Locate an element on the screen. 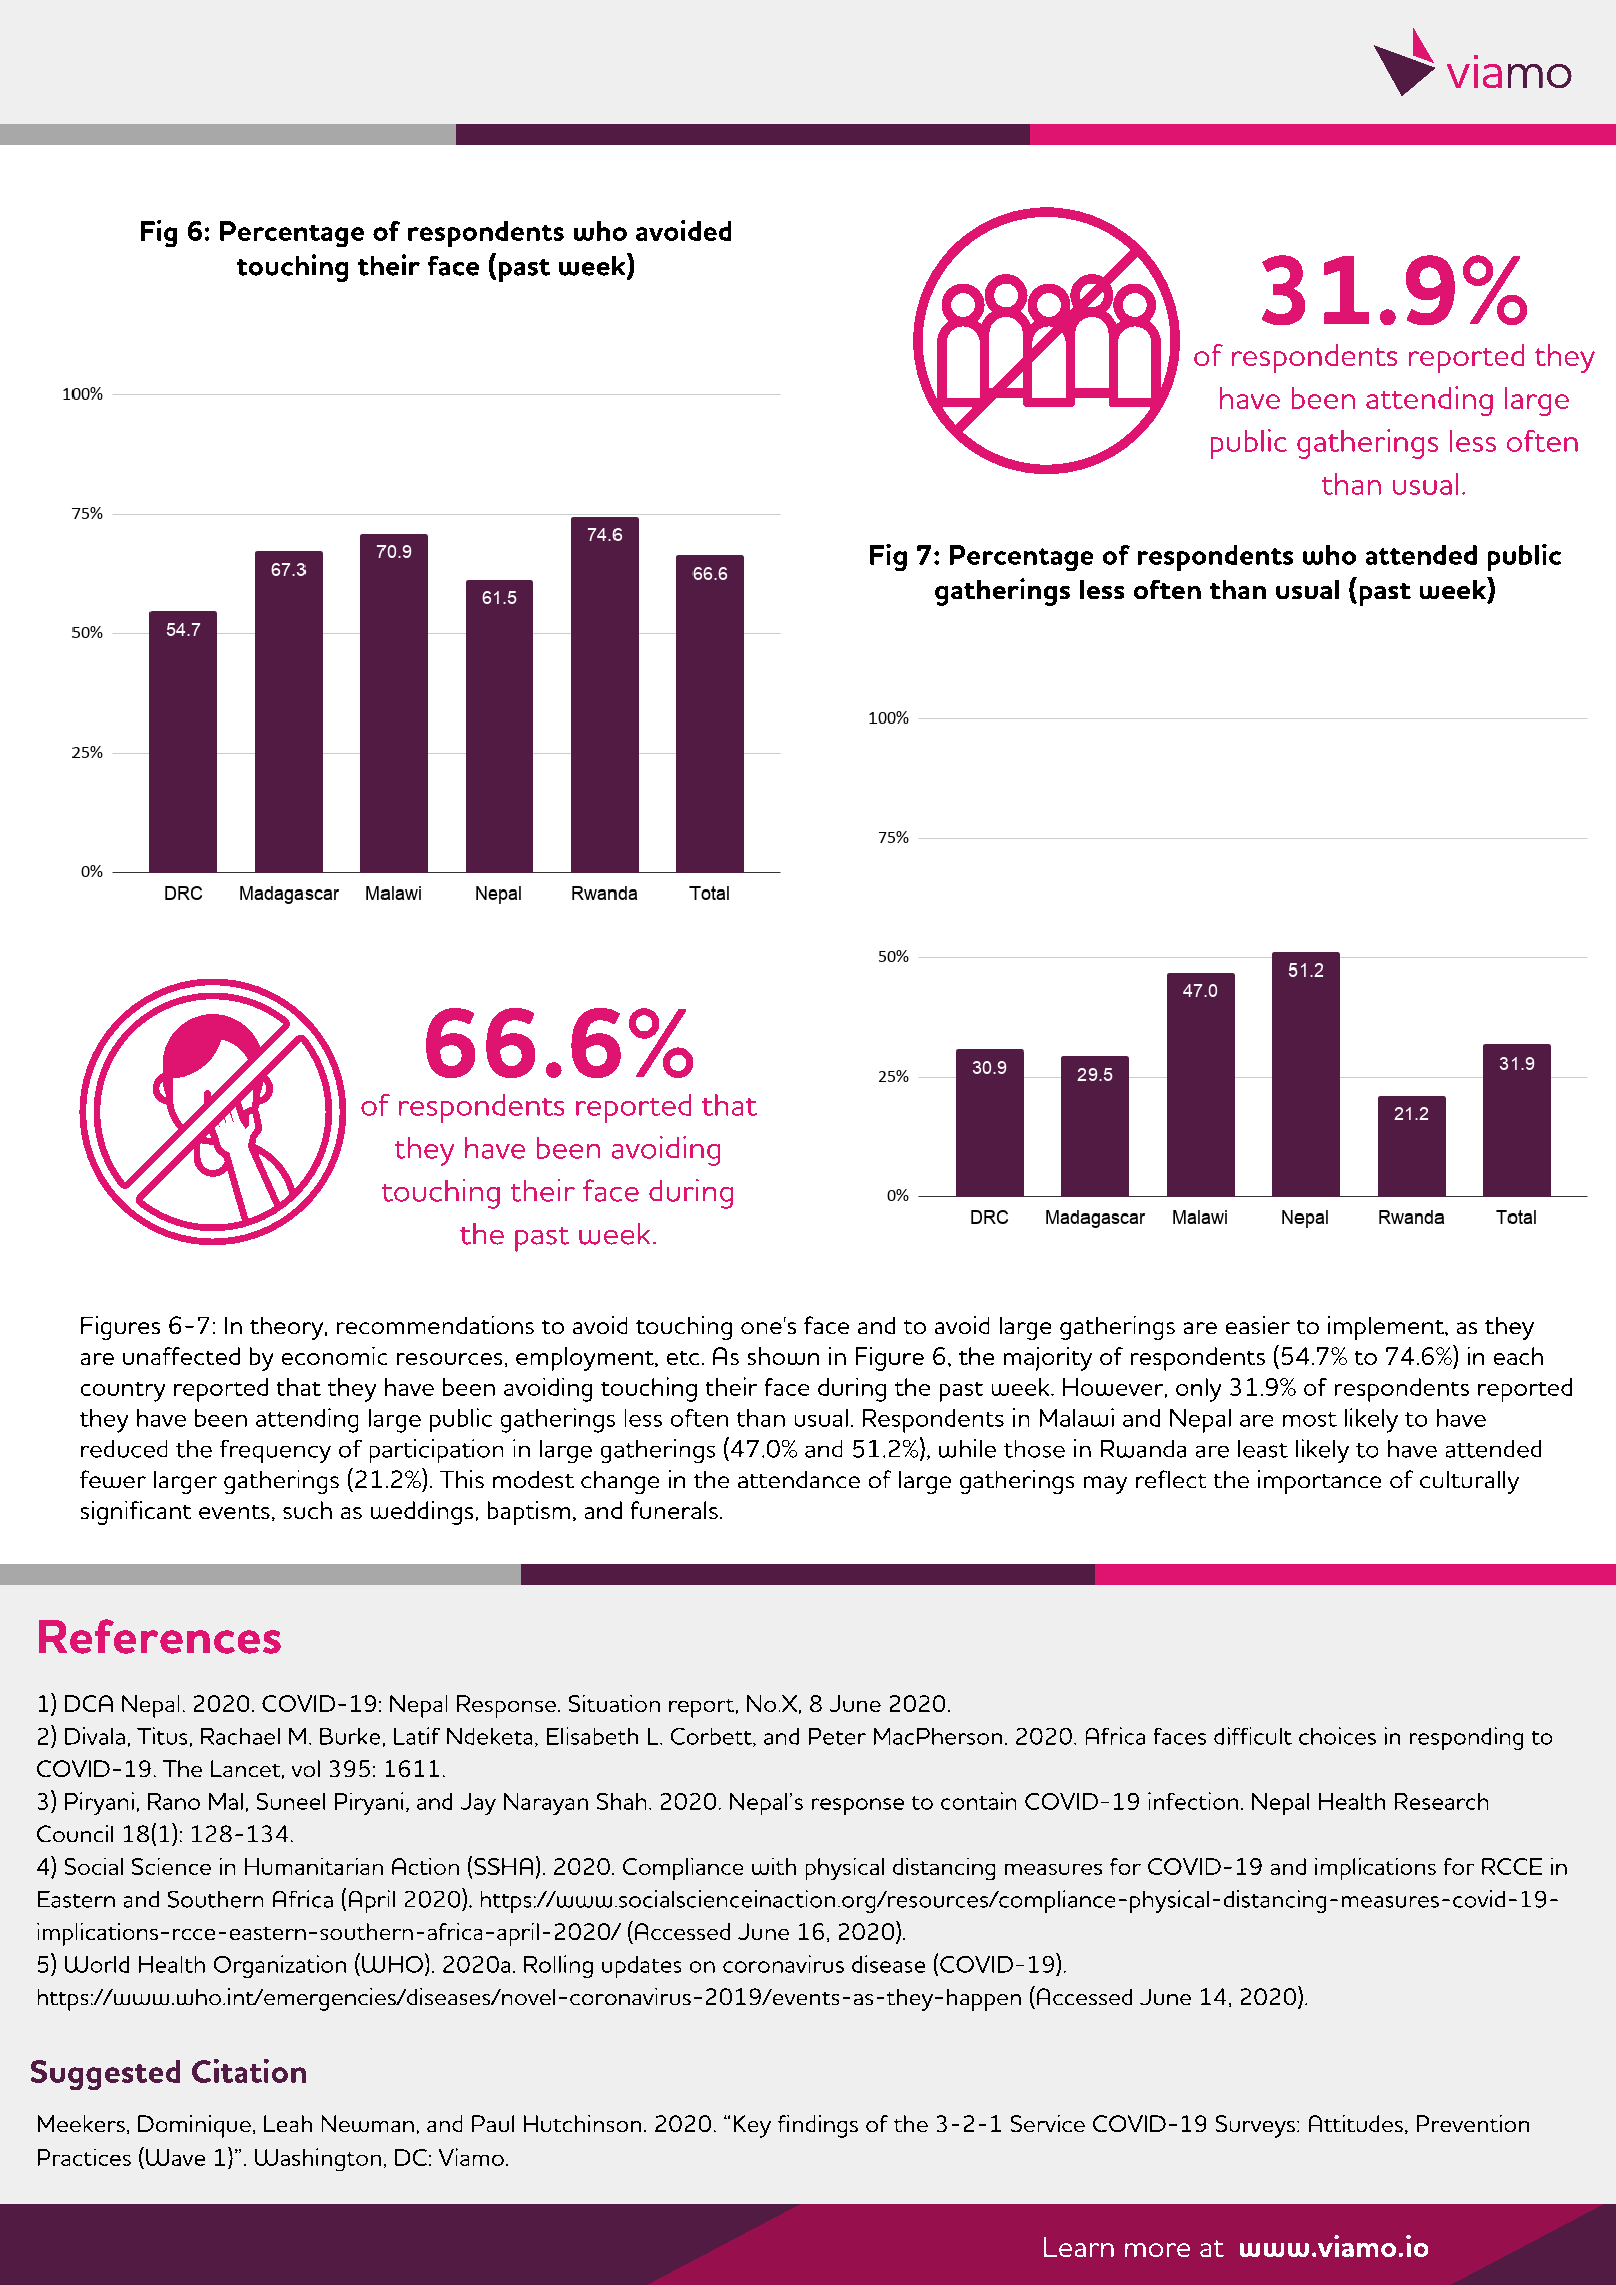 The width and height of the screenshot is (1616, 2285). Washington is located at coordinates (318, 2159).
